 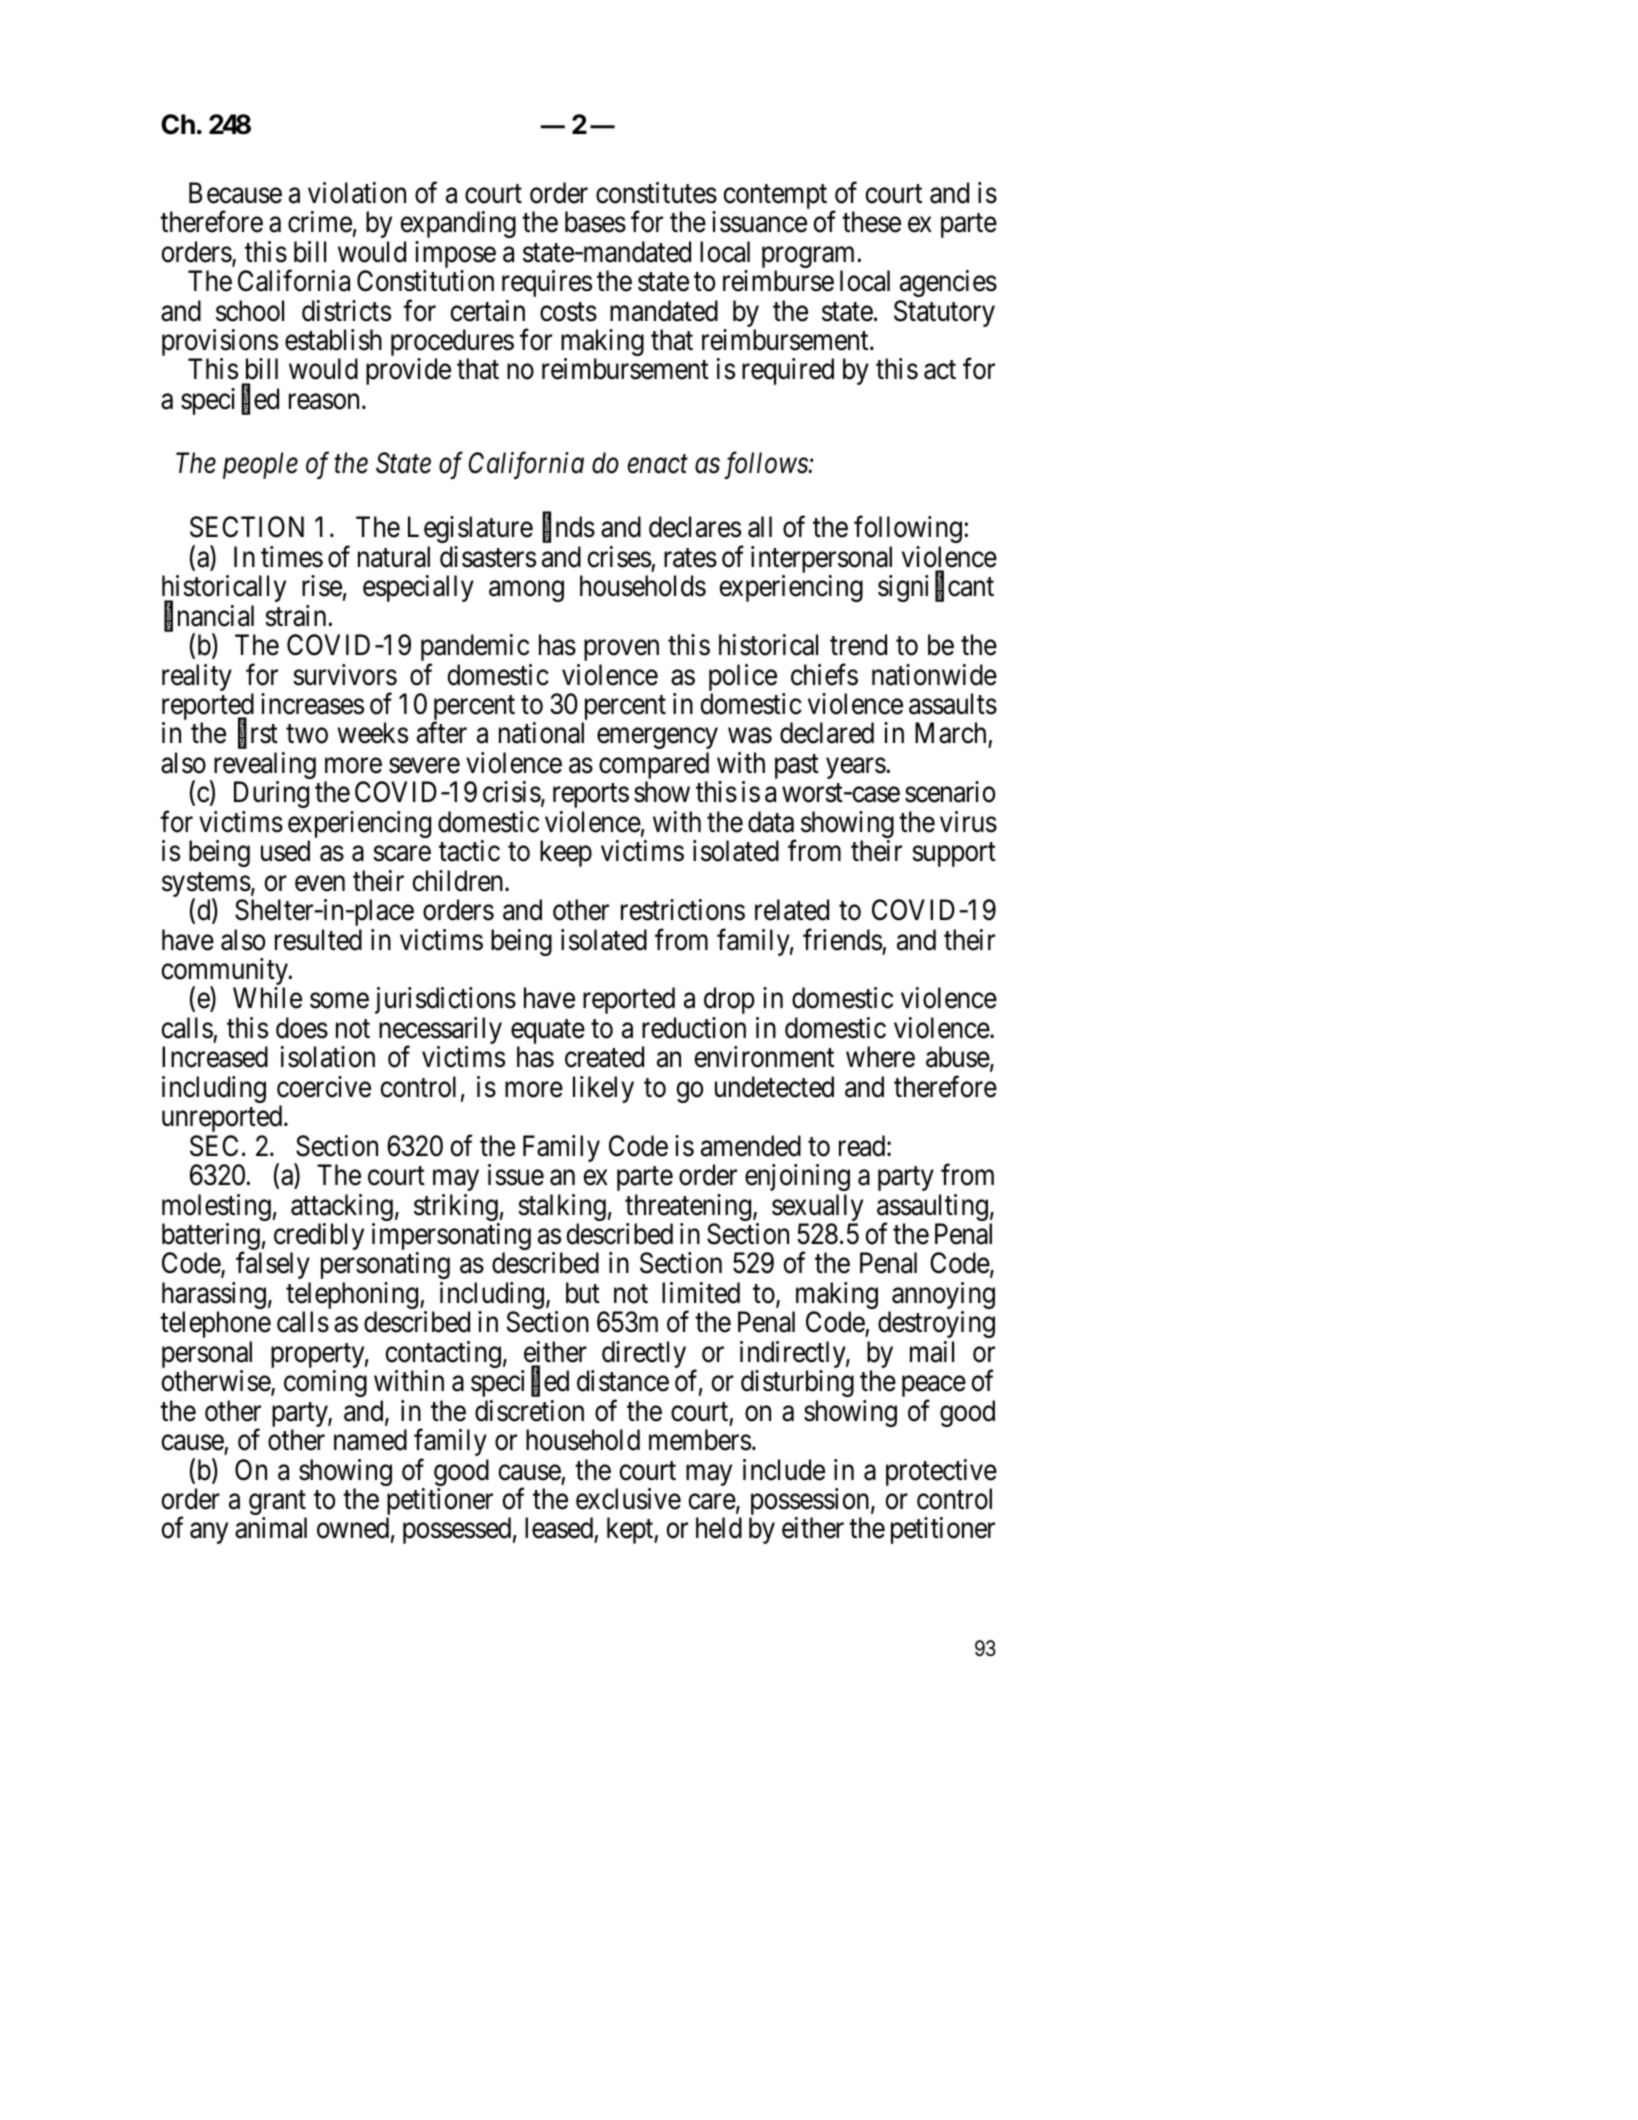 I want to click on crime, so click(x=320, y=222).
